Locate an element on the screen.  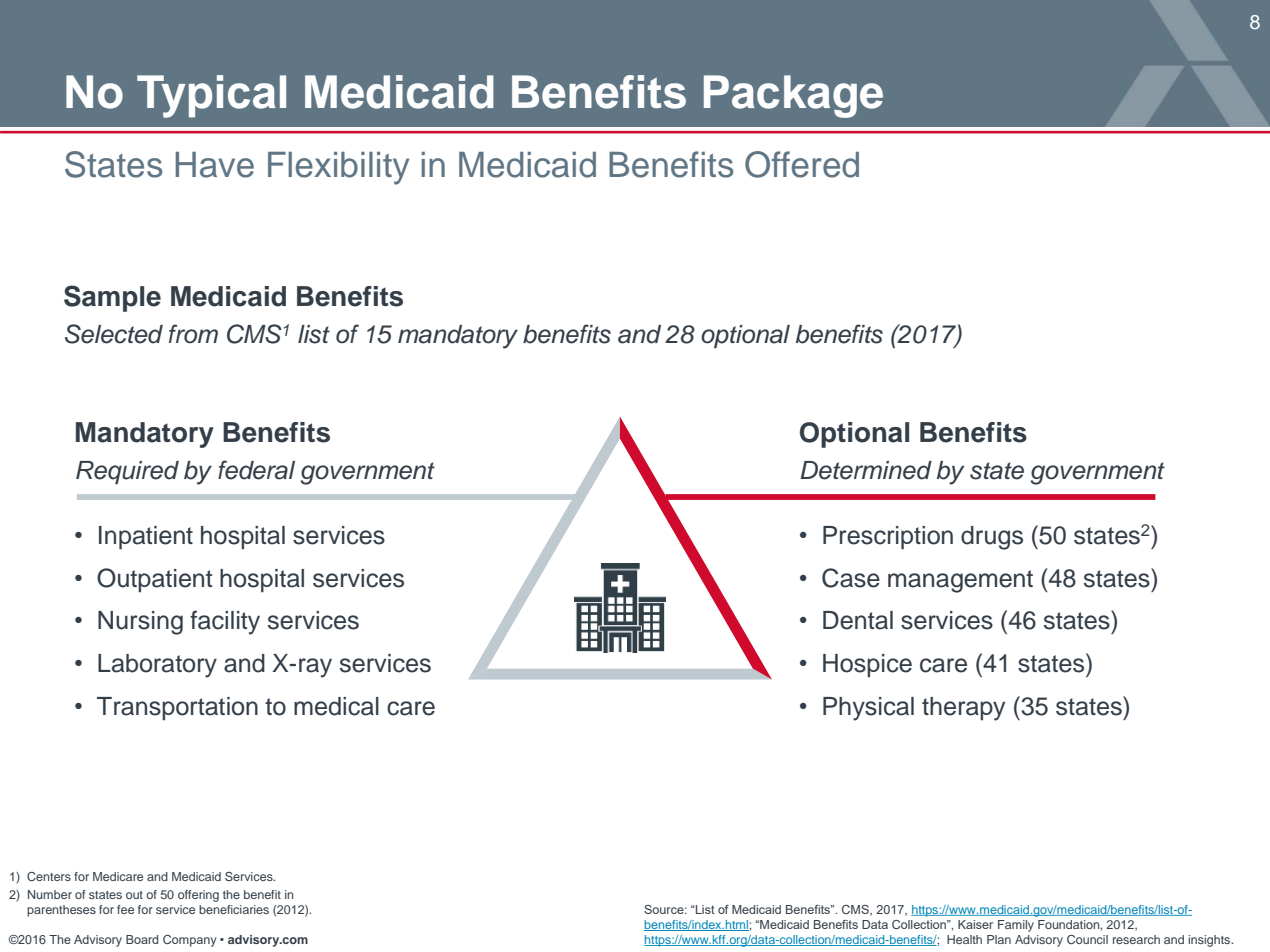
Inpatient is located at coordinates (146, 537).
